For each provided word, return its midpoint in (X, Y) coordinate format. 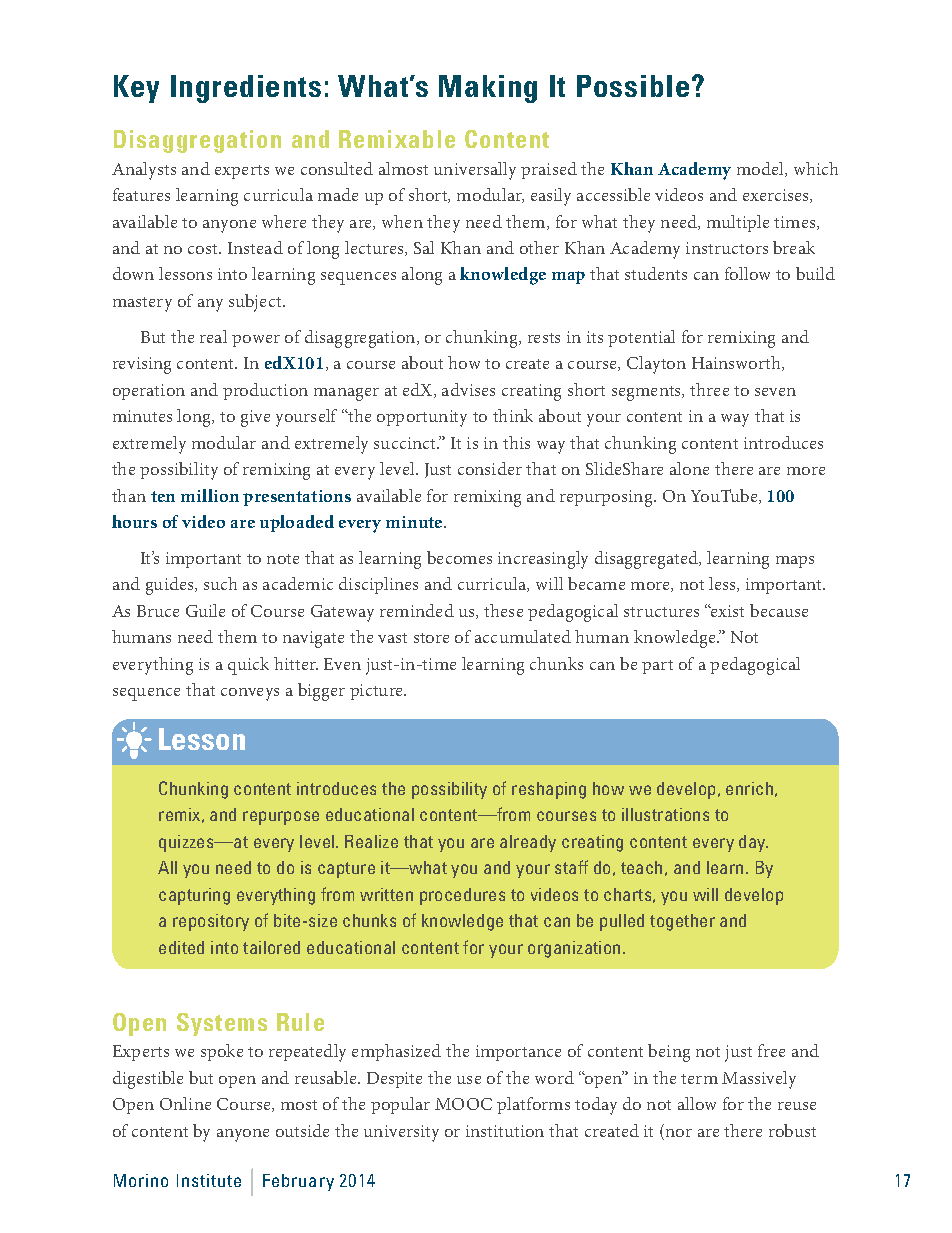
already (528, 843)
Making (488, 89)
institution (505, 1131)
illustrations (665, 814)
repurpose (281, 818)
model (761, 169)
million (210, 495)
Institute (209, 1180)
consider (490, 468)
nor (679, 1133)
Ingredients (246, 89)
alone (689, 468)
